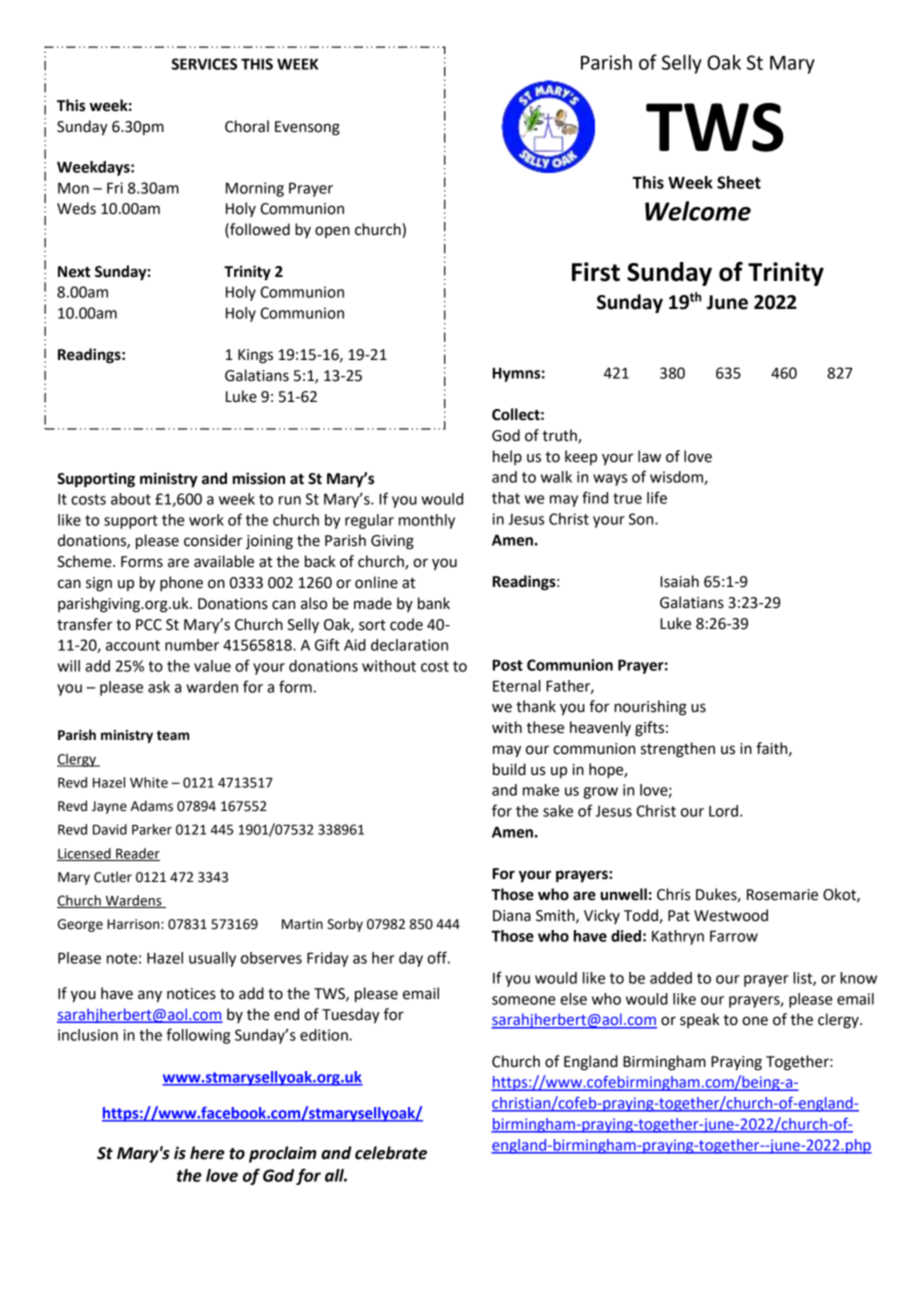 This screenshot has height=1308, width=924. I want to click on Choral, so click(247, 126).
